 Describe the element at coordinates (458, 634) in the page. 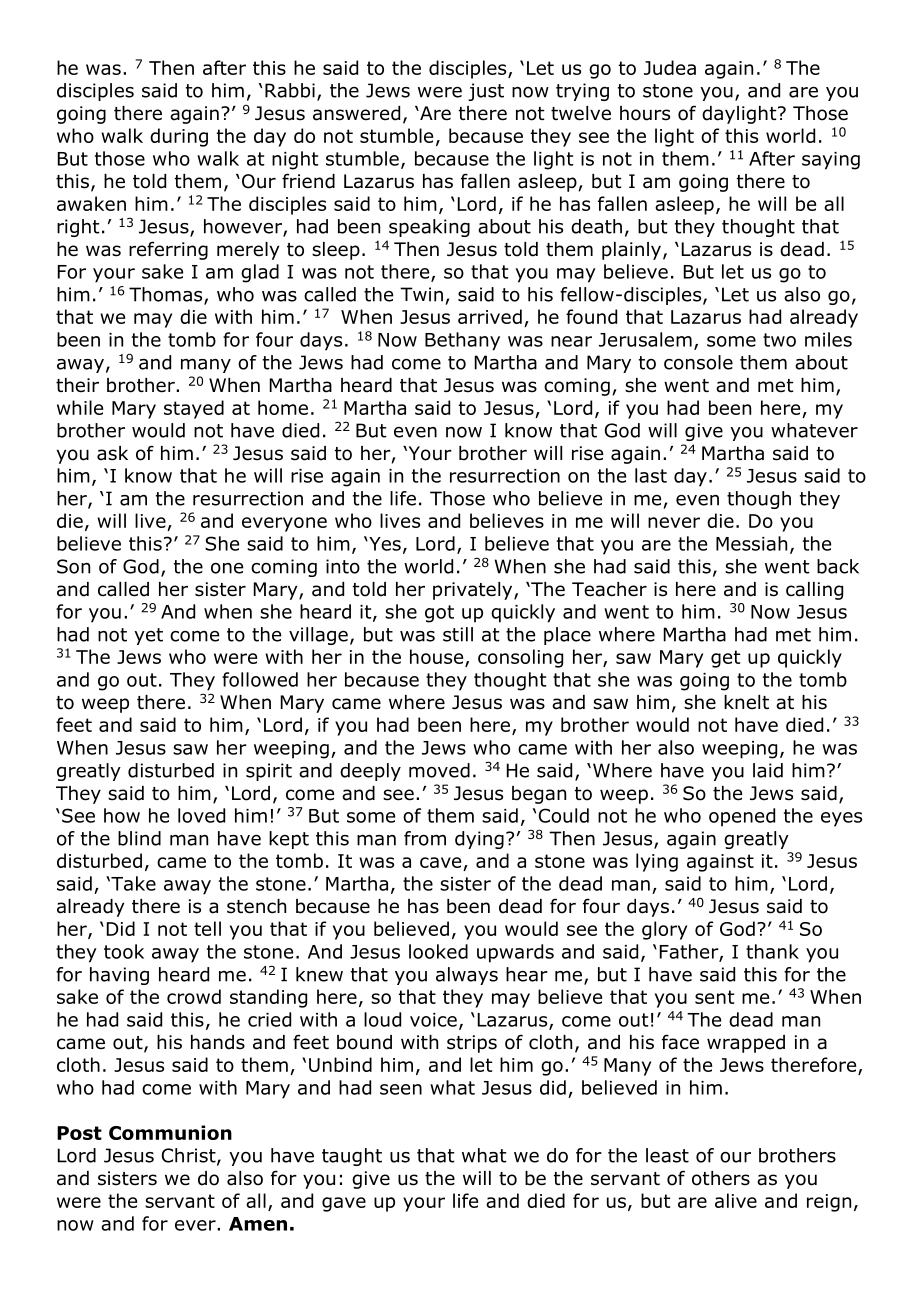

I see `still` at that location.
